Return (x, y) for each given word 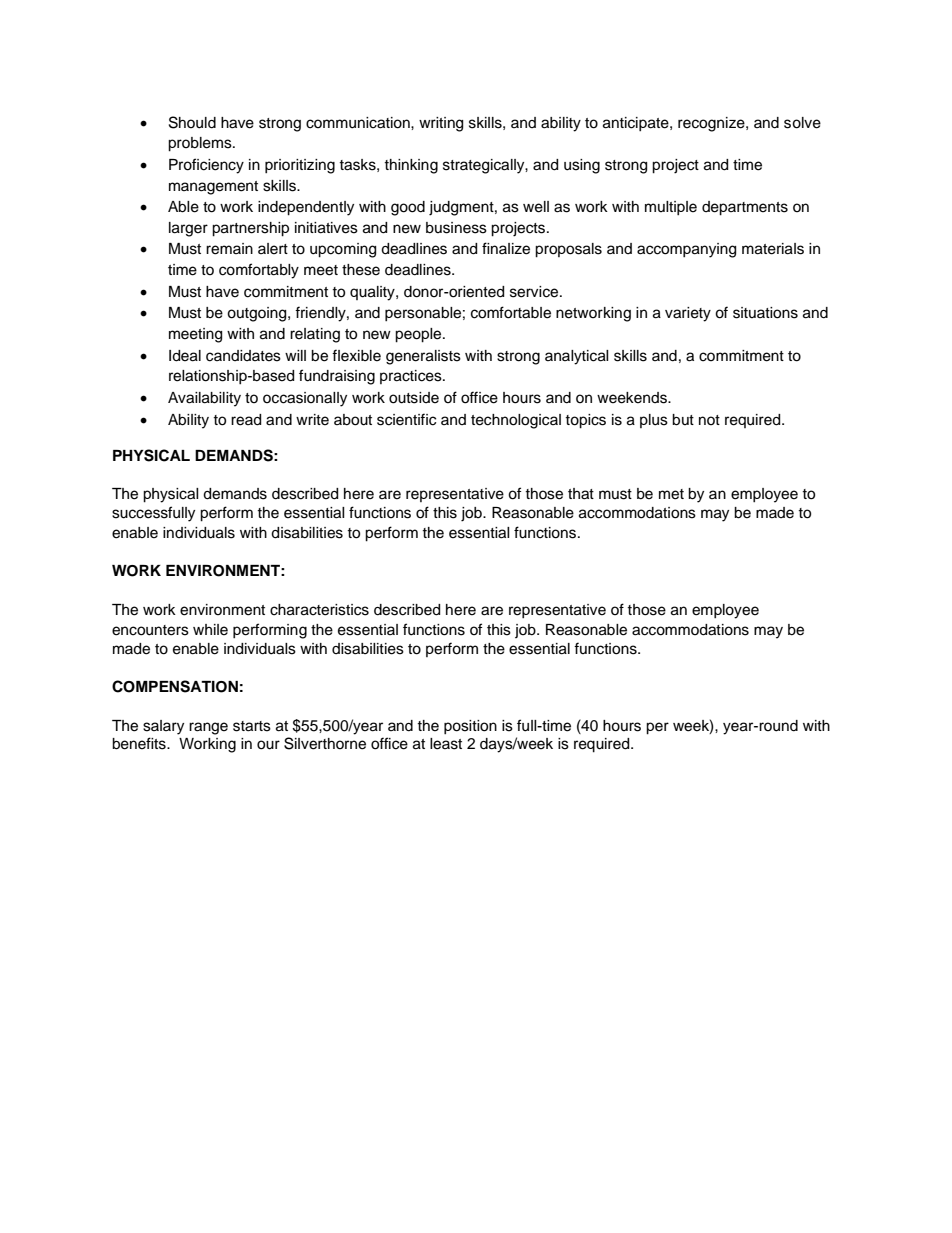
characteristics (319, 610)
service (535, 292)
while (210, 630)
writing (441, 124)
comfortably (259, 271)
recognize (712, 124)
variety (688, 314)
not (709, 420)
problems (201, 144)
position (470, 727)
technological (516, 421)
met (671, 494)
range (208, 728)
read (246, 420)
